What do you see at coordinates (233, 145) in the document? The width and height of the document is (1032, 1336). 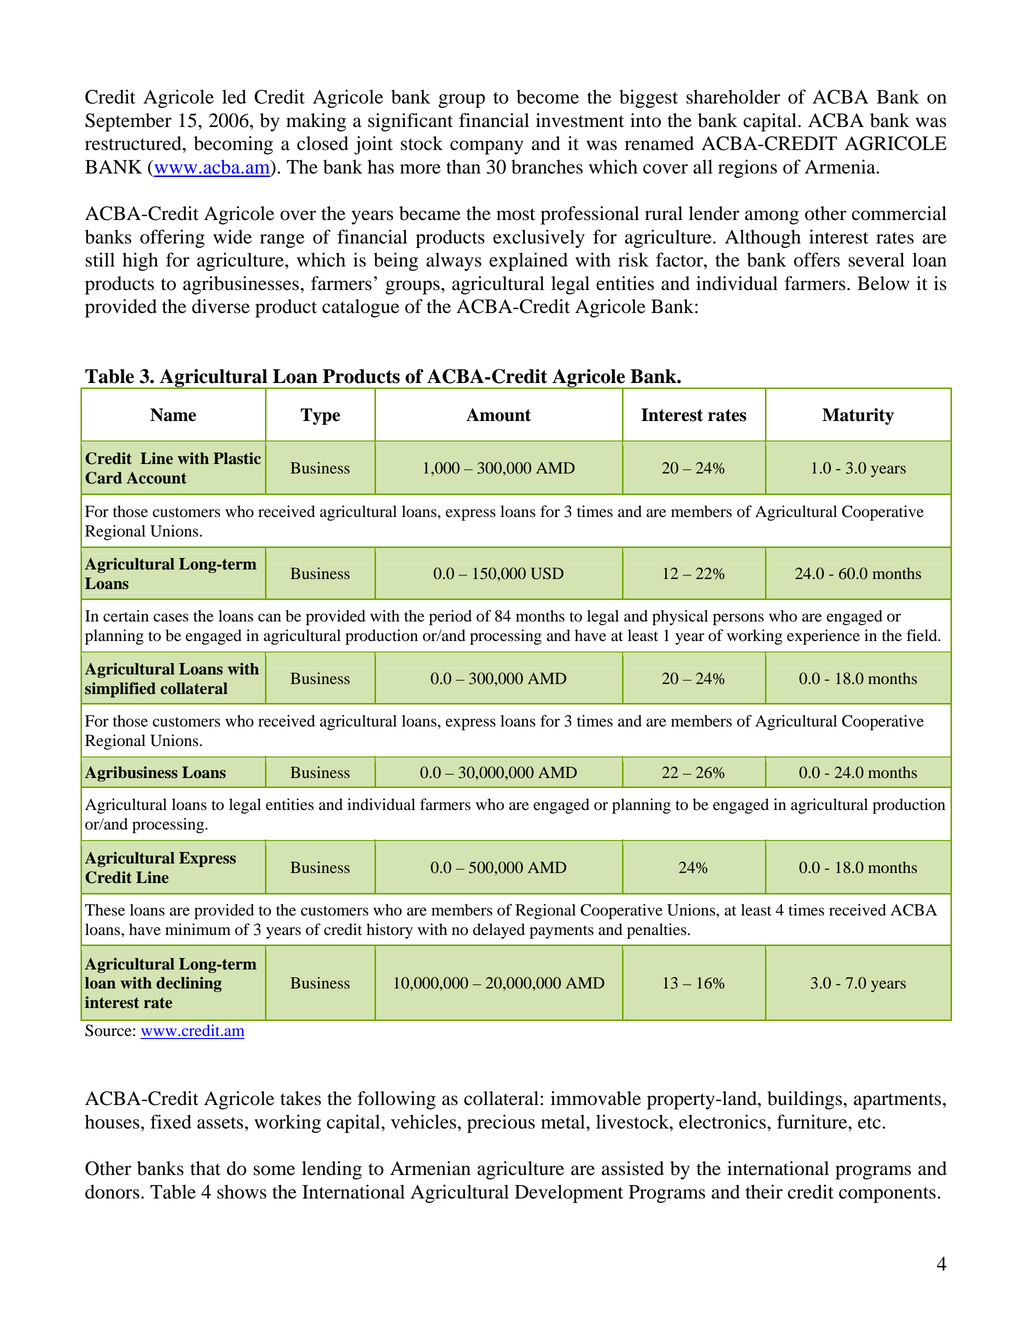 I see `becoming` at bounding box center [233, 145].
